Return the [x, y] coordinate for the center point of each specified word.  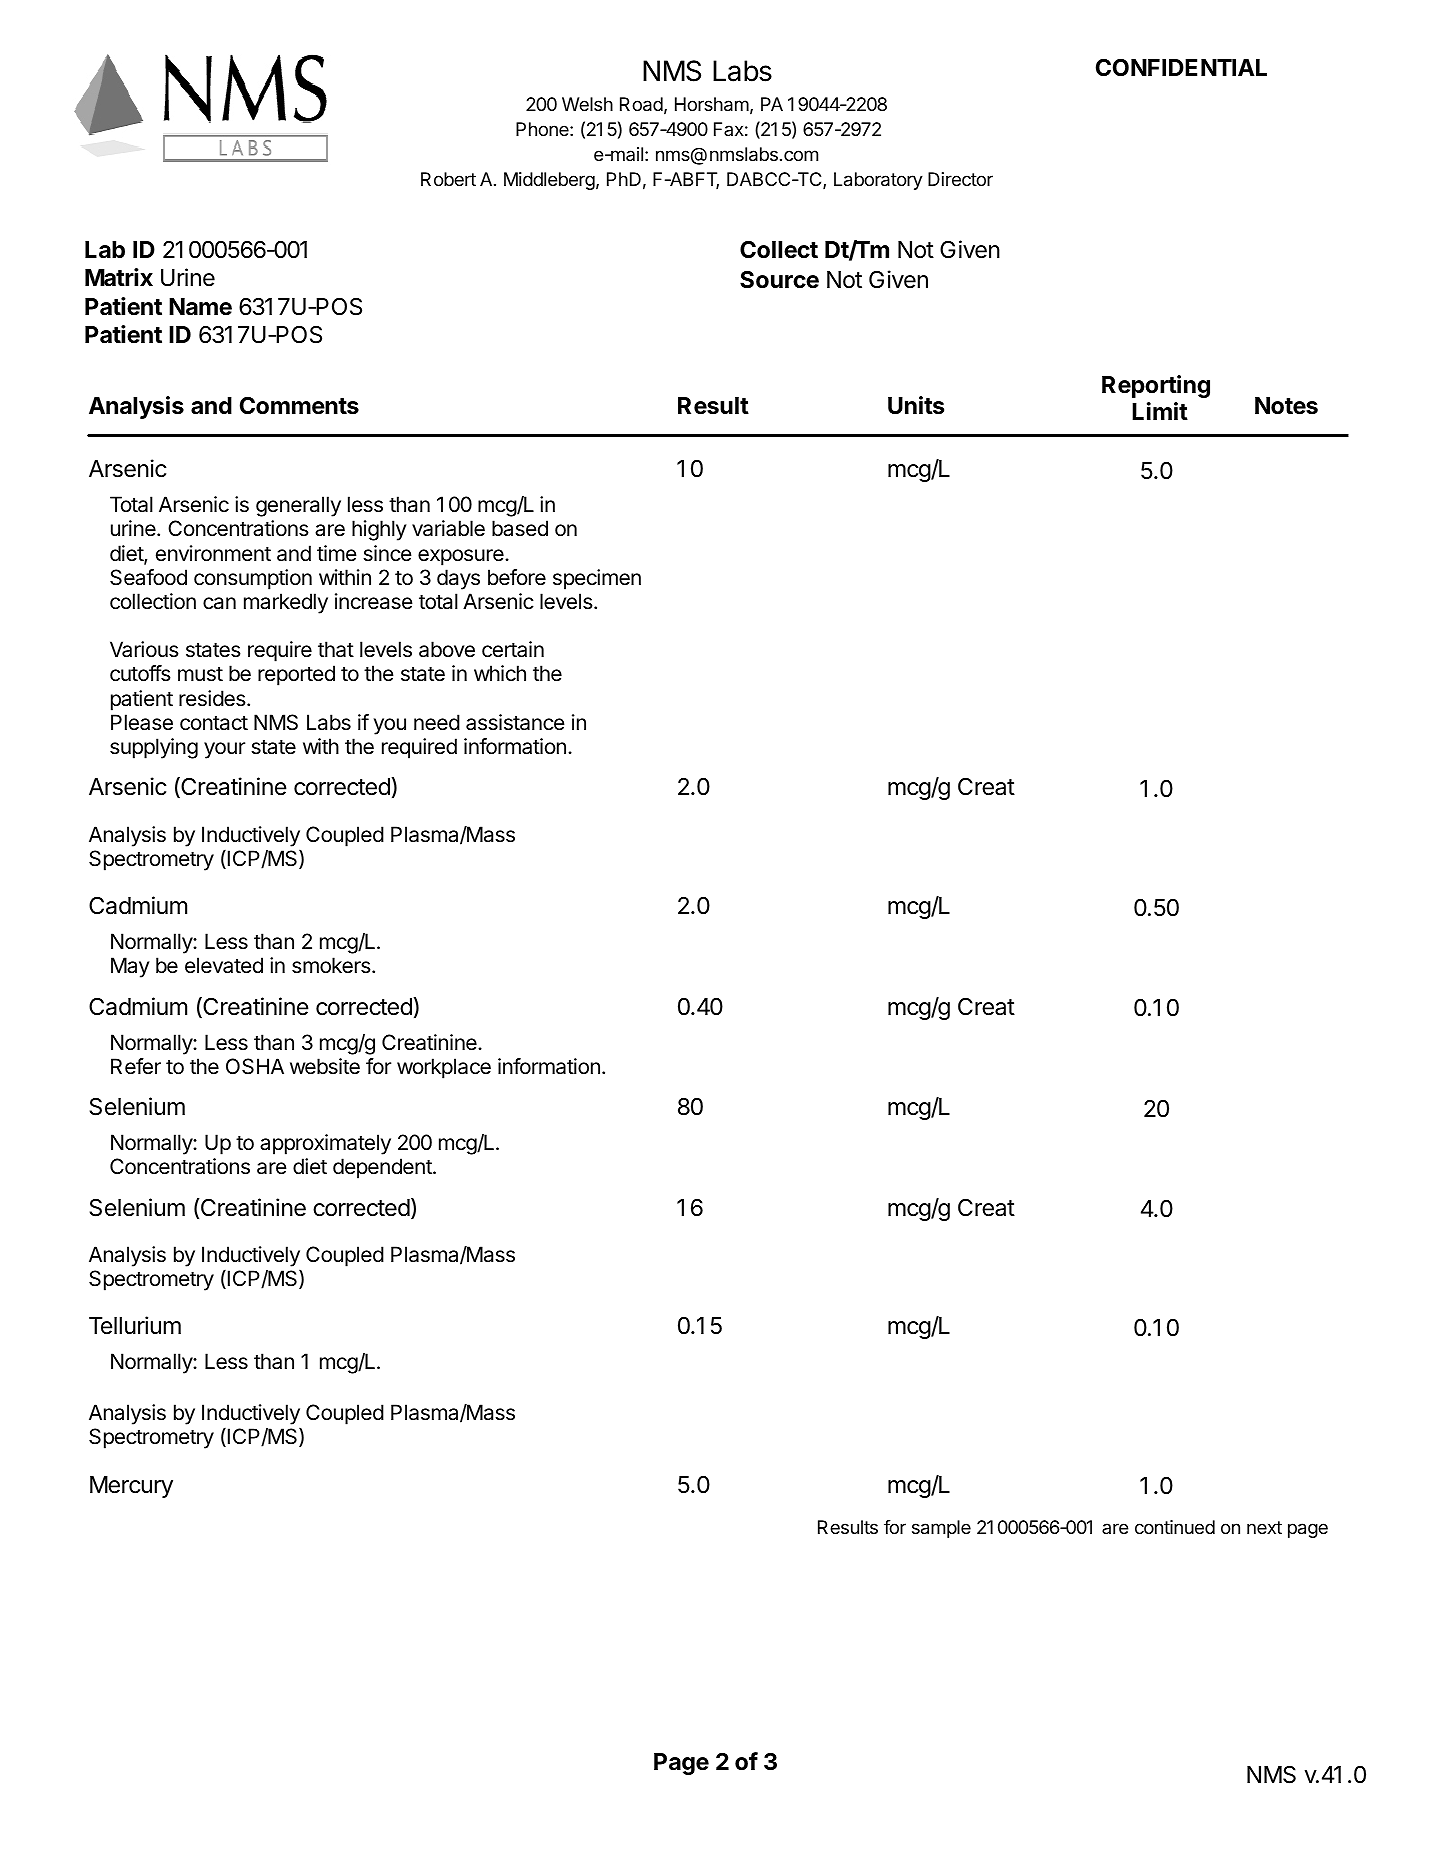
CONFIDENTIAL [1181, 68]
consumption [253, 579]
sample [941, 1529]
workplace [444, 1068]
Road [641, 104]
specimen [597, 579]
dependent [383, 1168]
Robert [448, 179]
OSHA [255, 1066]
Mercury [131, 1487]
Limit [1160, 411]
